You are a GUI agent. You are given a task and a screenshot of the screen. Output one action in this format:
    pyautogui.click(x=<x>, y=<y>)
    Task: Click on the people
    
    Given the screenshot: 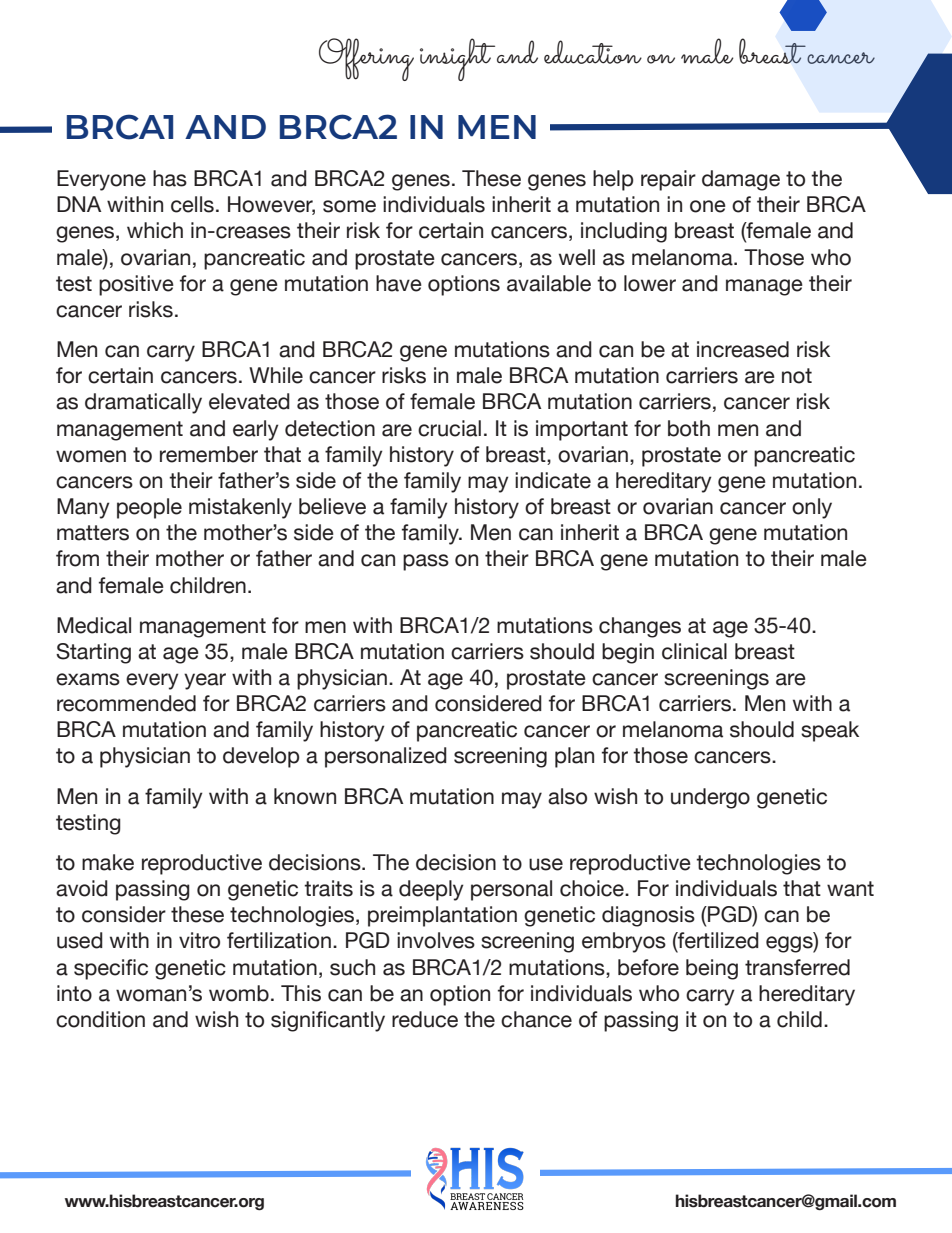 What is the action you would take?
    pyautogui.click(x=149, y=508)
